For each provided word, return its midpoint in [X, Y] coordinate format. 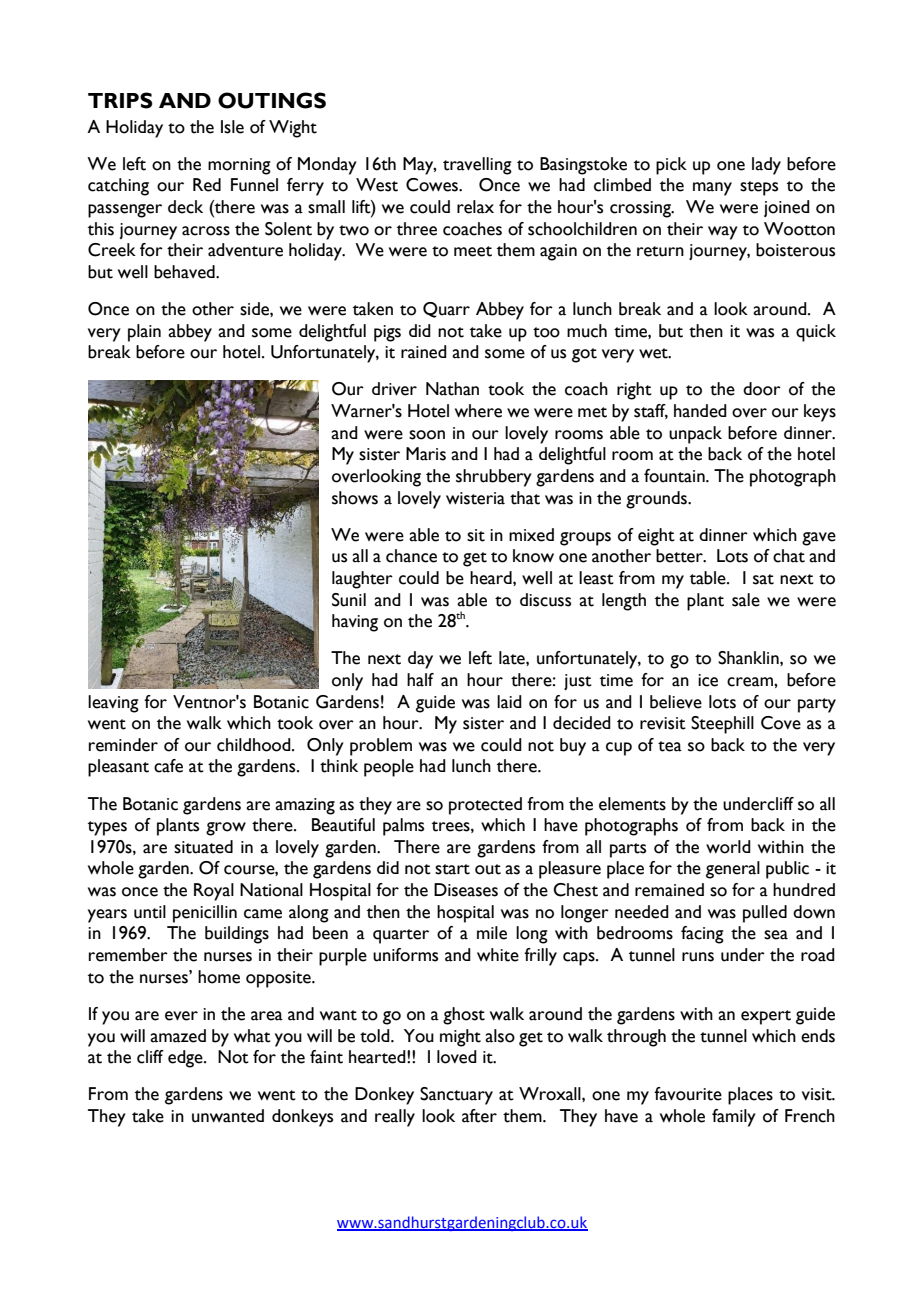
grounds [657, 500]
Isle [232, 127]
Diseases [466, 890]
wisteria [475, 498]
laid [509, 702]
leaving [113, 704]
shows [355, 498]
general [733, 870]
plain [144, 333]
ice [708, 680]
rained [424, 352]
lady [766, 166]
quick [816, 333]
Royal [214, 892]
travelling [477, 166]
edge [186, 1059]
